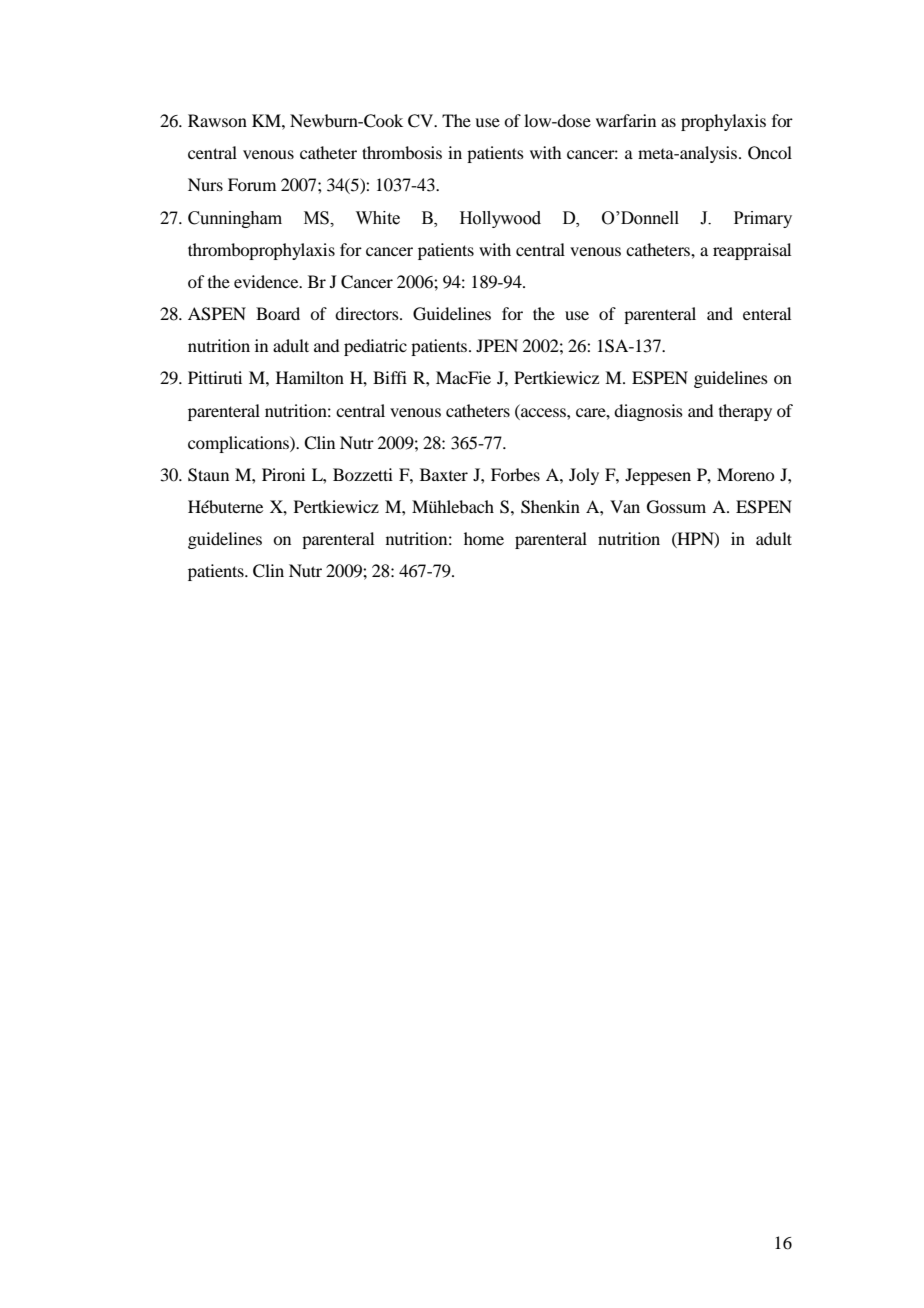 Image resolution: width=924 pixels, height=1308 pixels. Describe the element at coordinates (550, 507) in the screenshot. I see `Shenkin` at that location.
